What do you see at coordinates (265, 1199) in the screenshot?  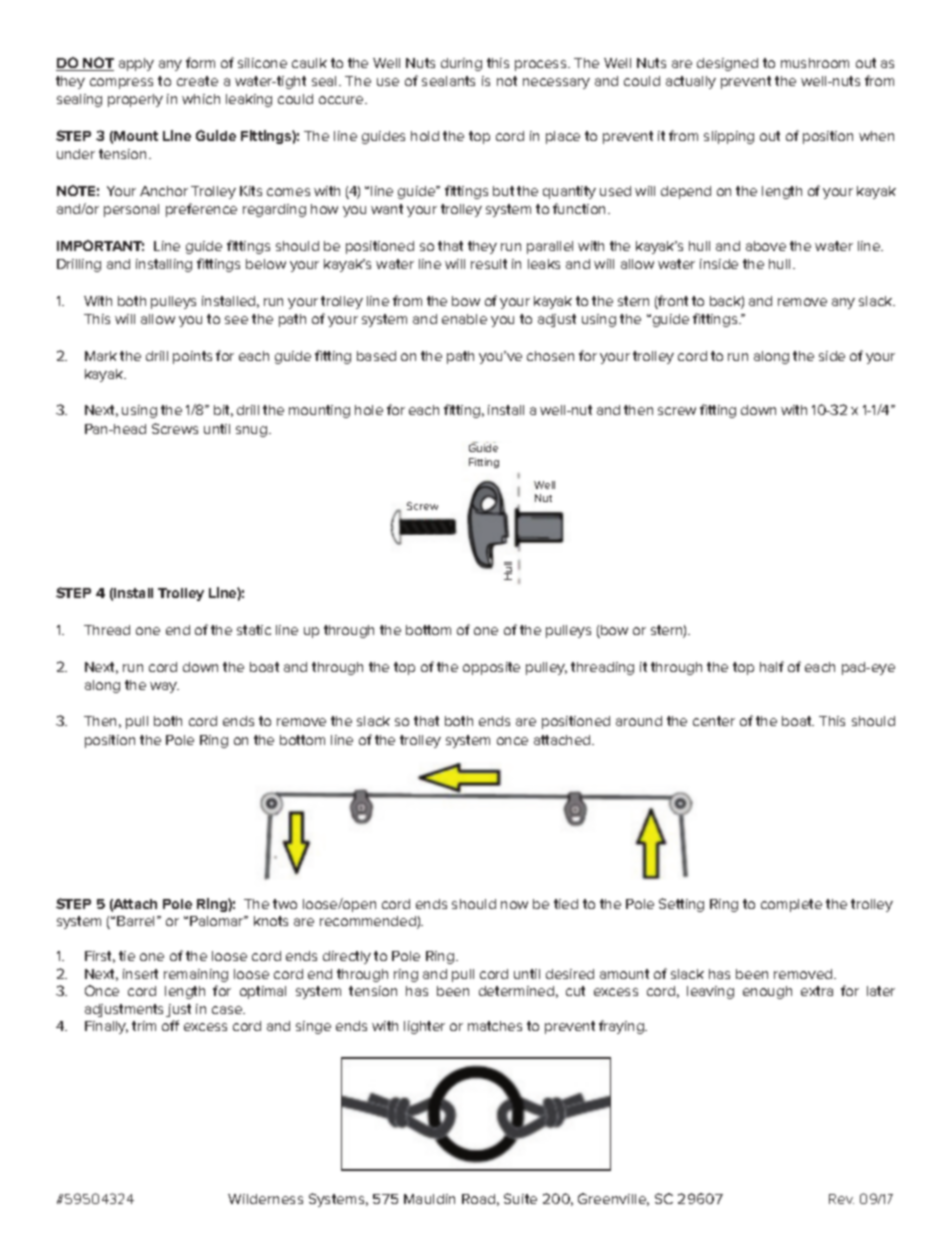 I see `Wilderness` at bounding box center [265, 1199].
